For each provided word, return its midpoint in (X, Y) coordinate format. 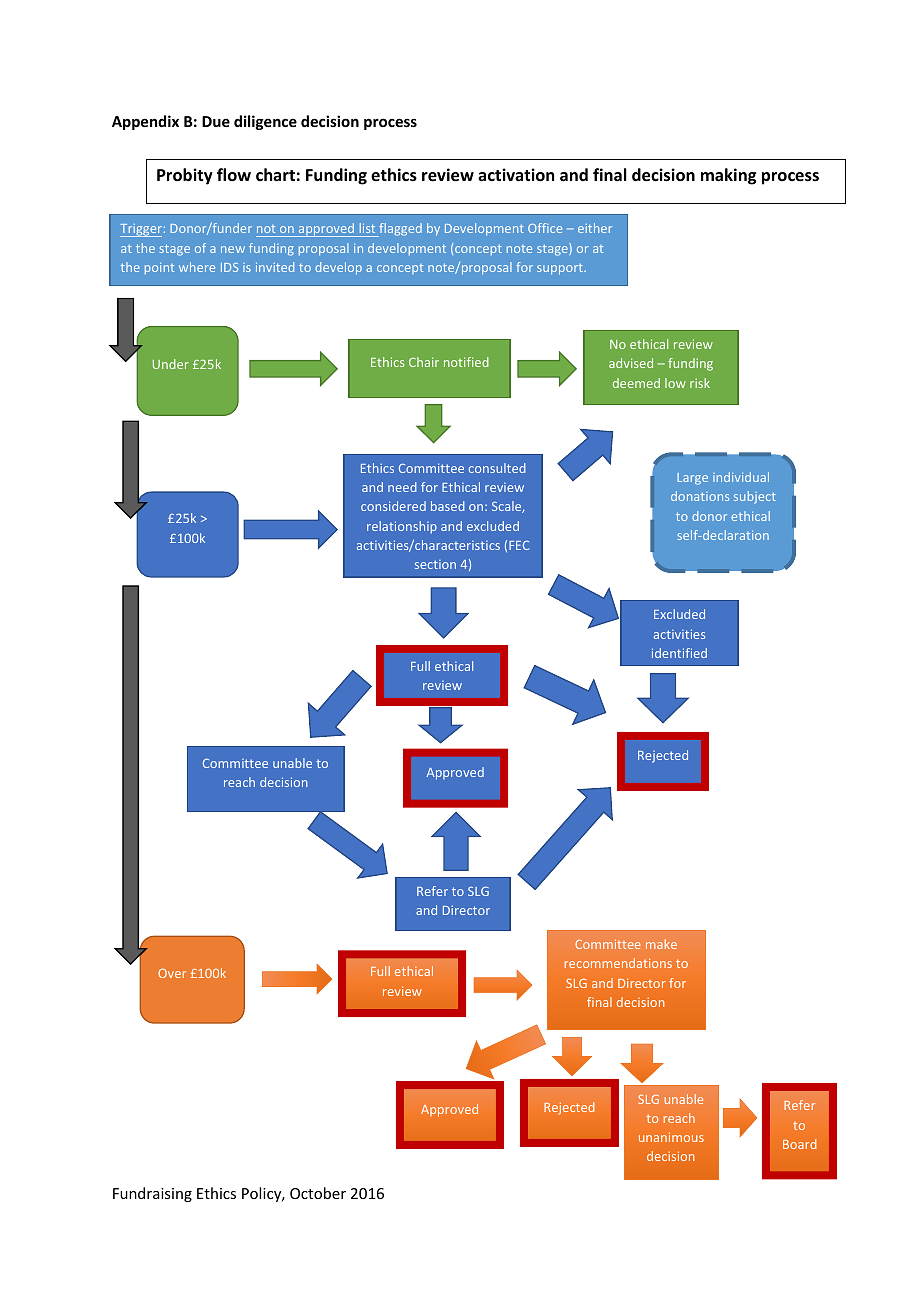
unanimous (671, 1137)
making (728, 176)
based (448, 506)
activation (516, 175)
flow (234, 175)
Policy (263, 1194)
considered (393, 506)
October (318, 1193)
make (661, 944)
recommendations (618, 963)
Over (172, 973)
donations (700, 496)
